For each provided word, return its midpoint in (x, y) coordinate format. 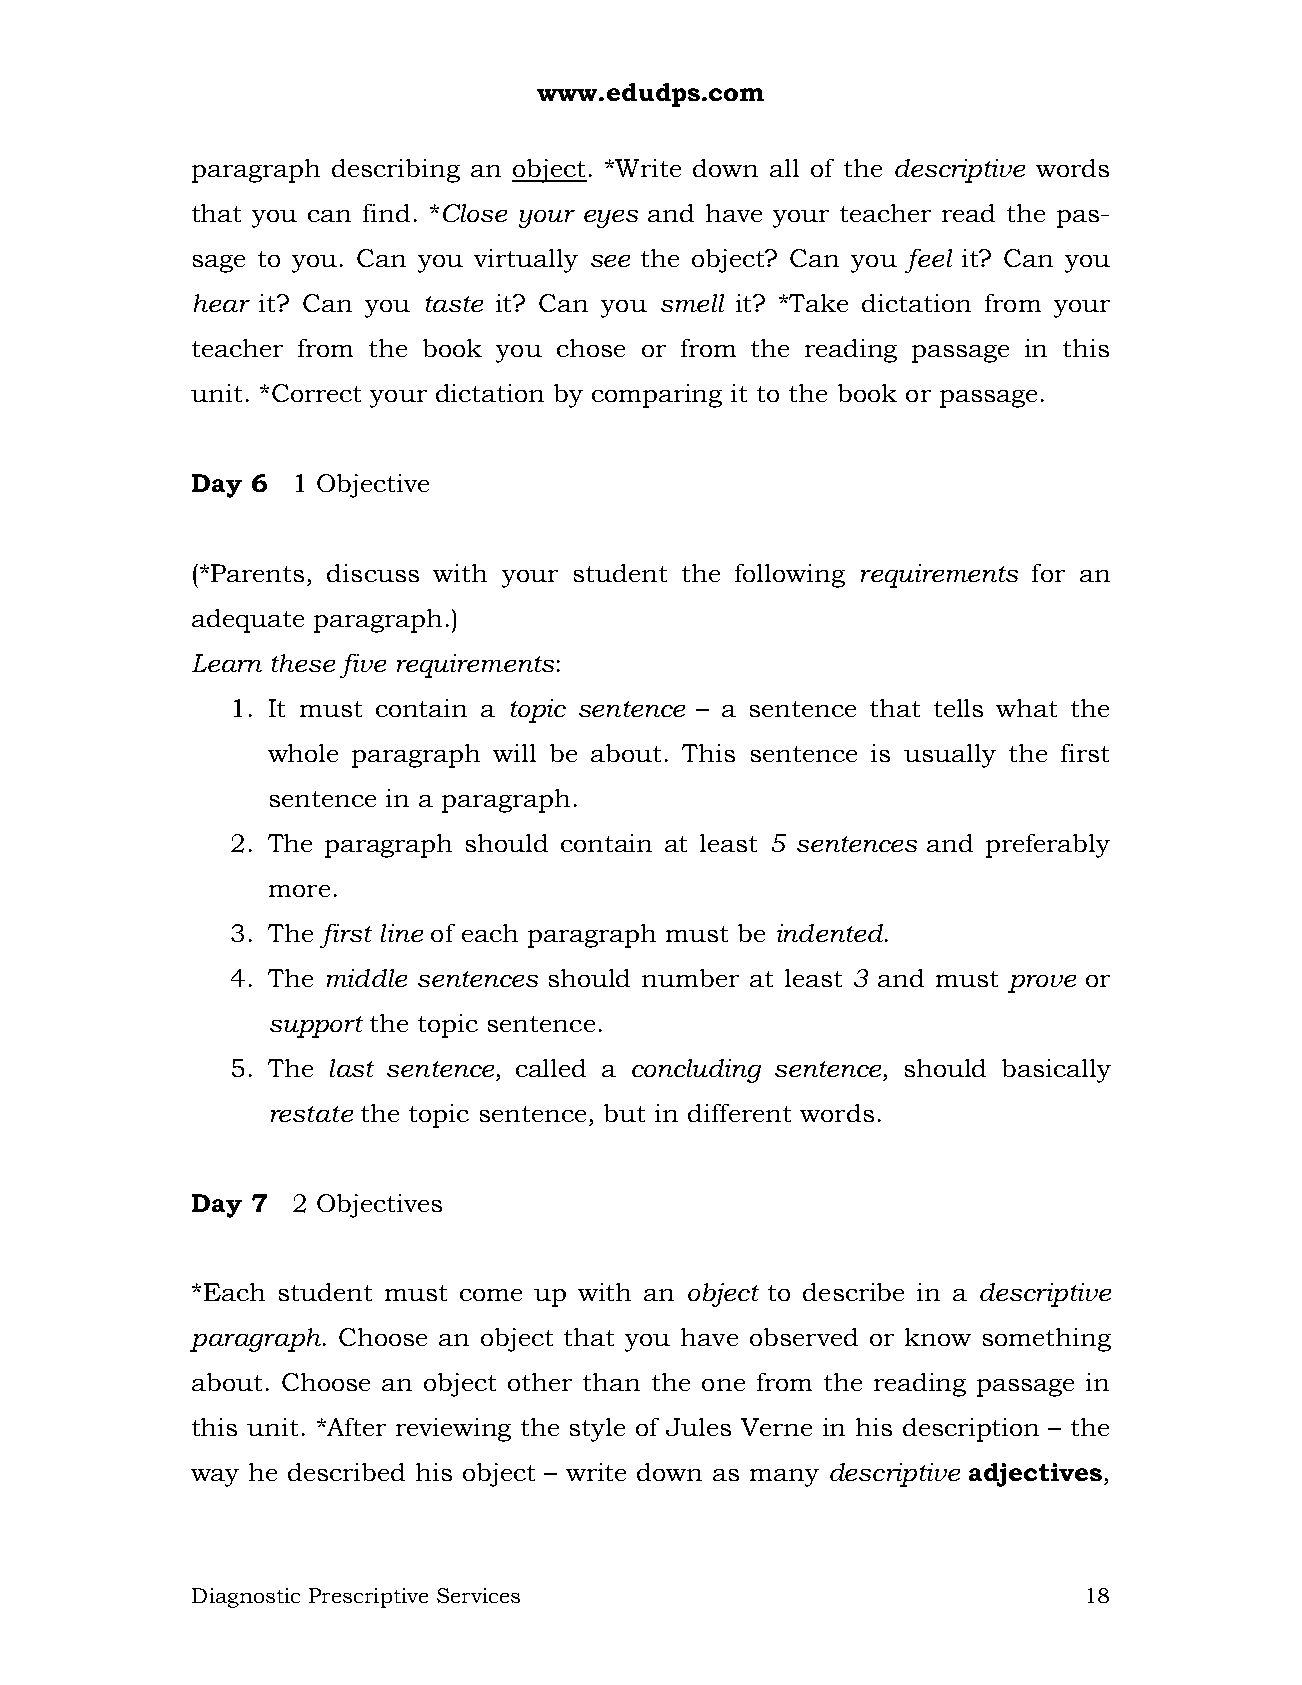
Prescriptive (368, 1598)
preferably (1048, 846)
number (690, 978)
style (597, 1430)
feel (928, 261)
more (299, 891)
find (386, 213)
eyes (611, 219)
